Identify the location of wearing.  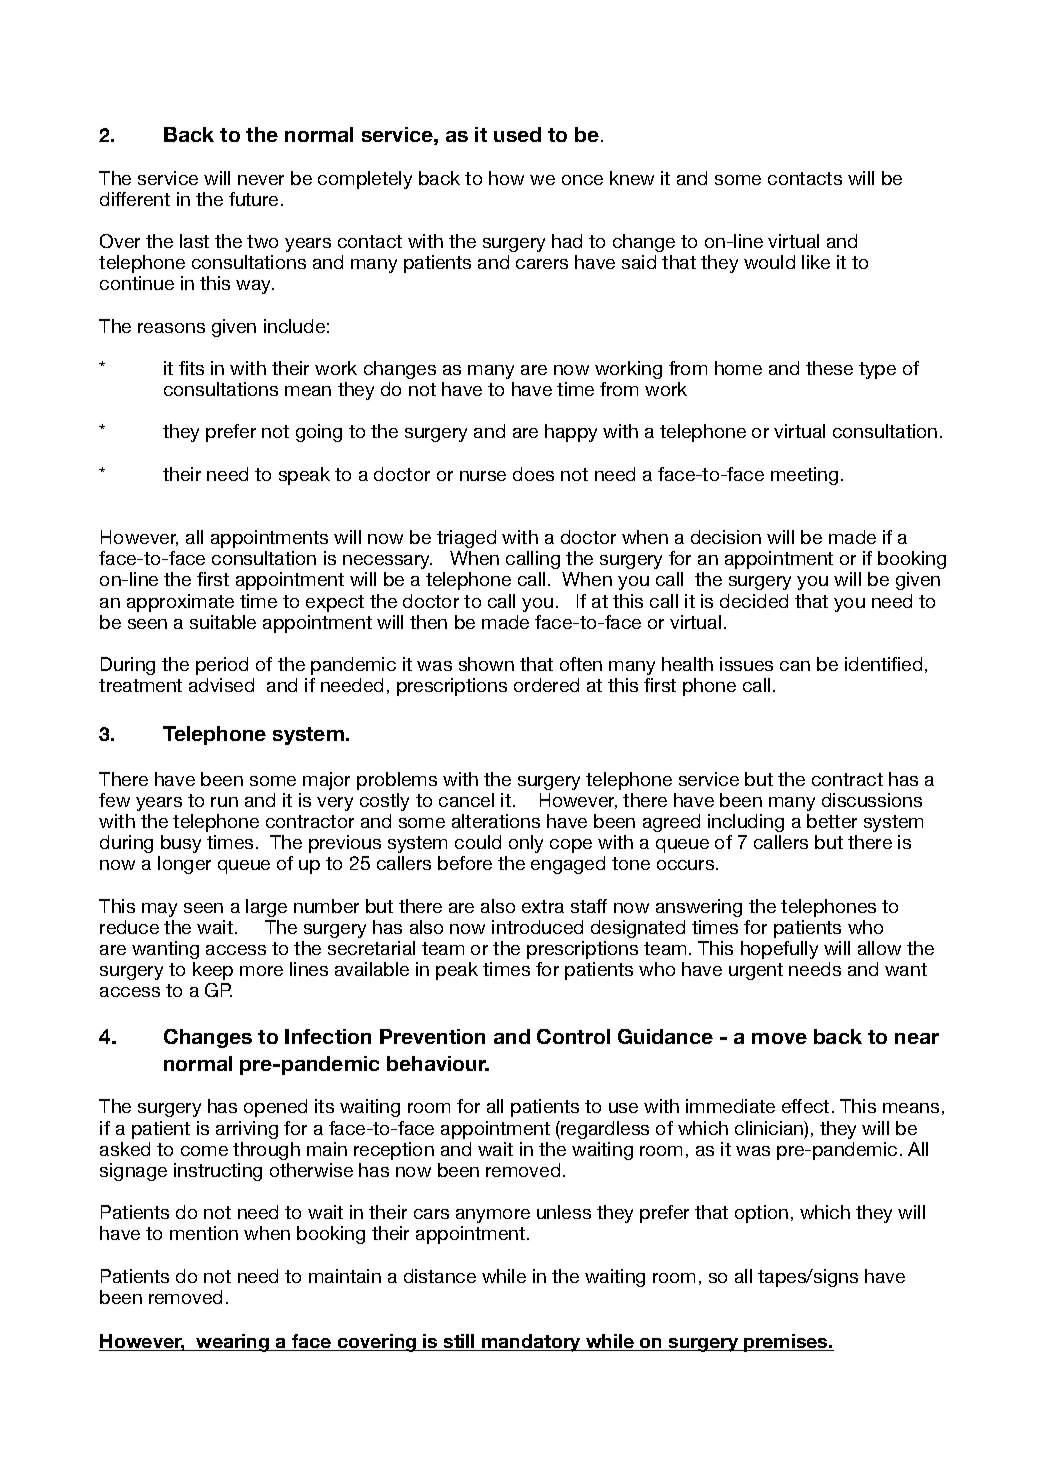
(233, 1343).
